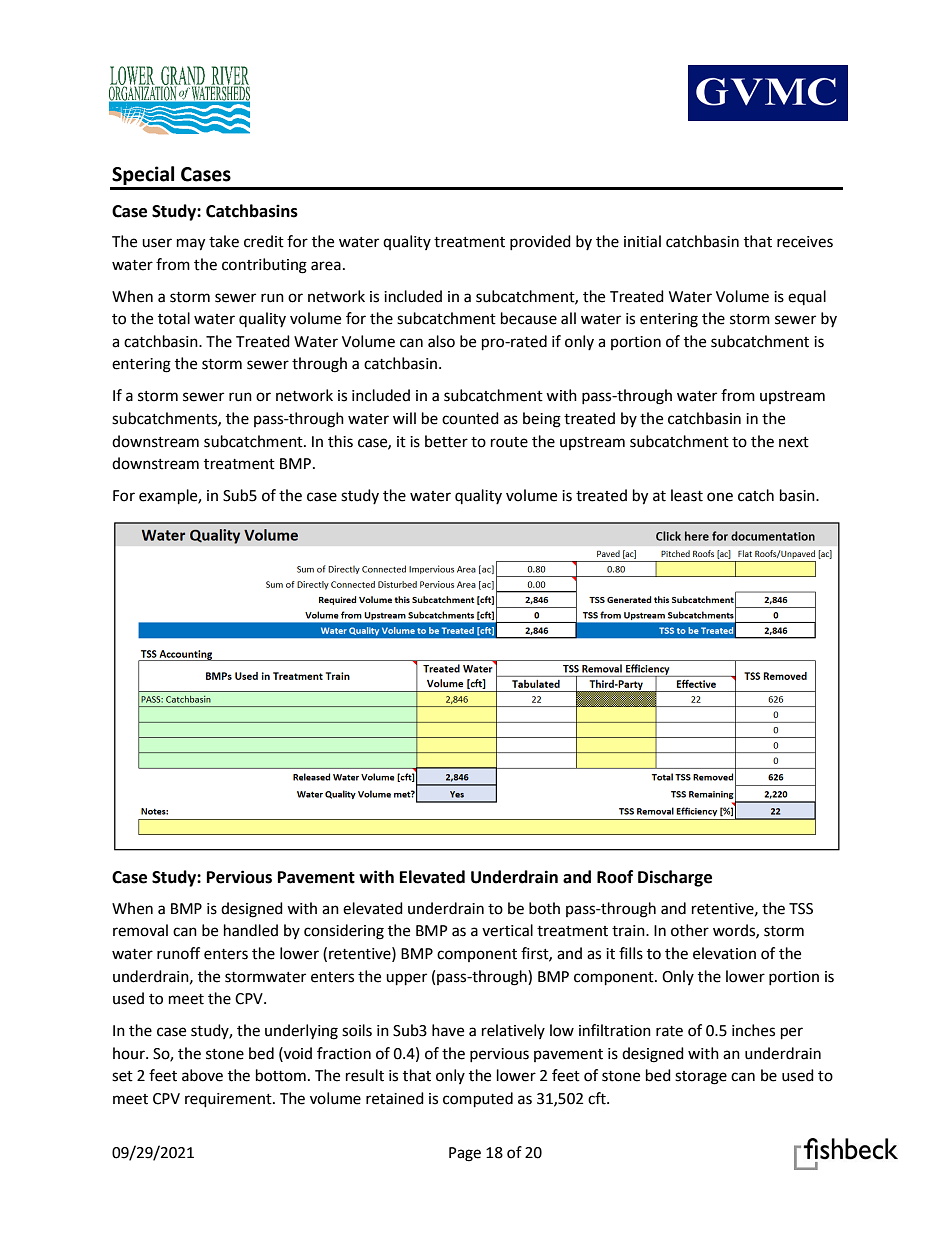 The width and height of the screenshot is (952, 1233). Describe the element at coordinates (687, 495) in the screenshot. I see `least` at that location.
